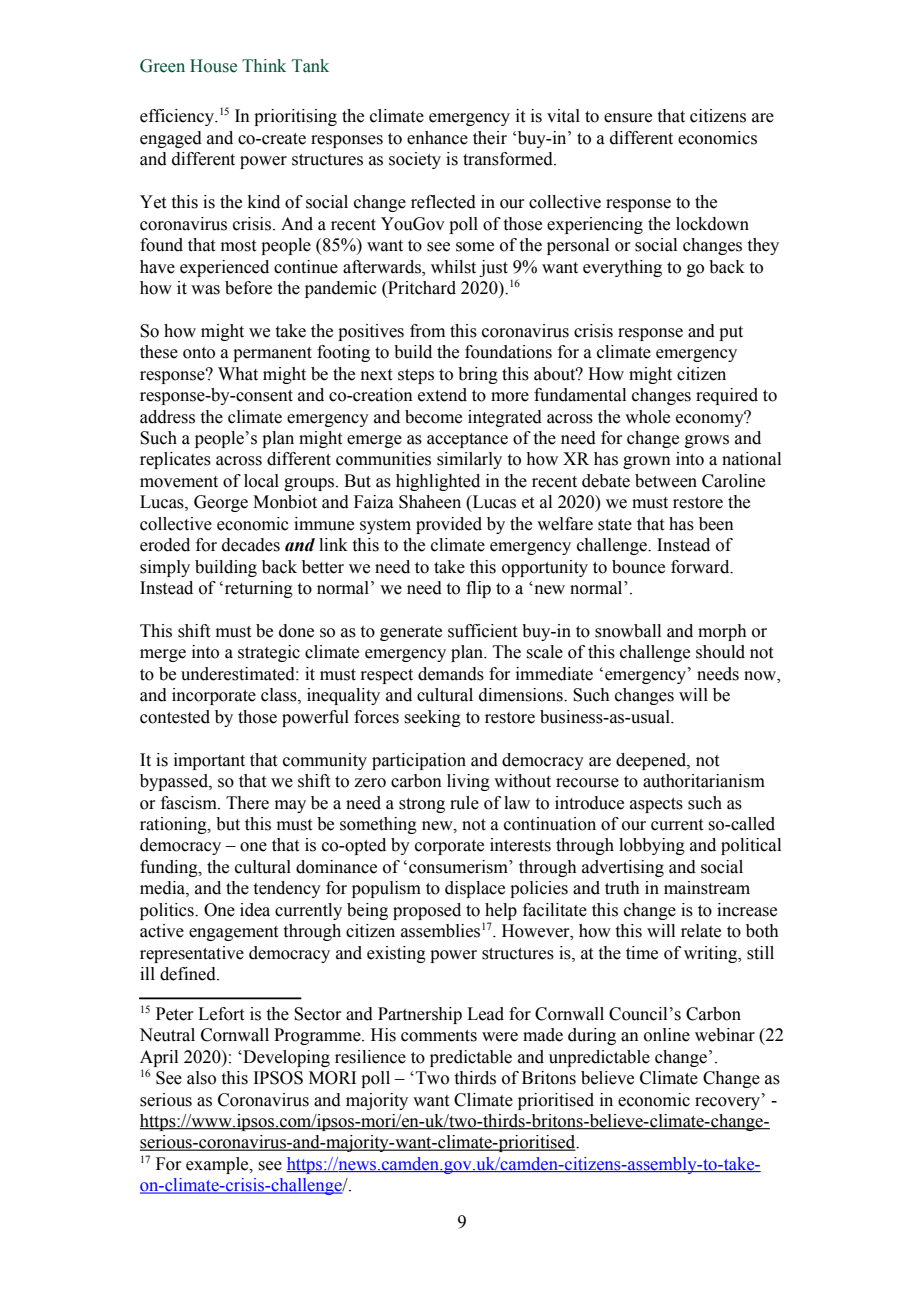  Describe the element at coordinates (628, 118) in the image. I see `ensure` at that location.
